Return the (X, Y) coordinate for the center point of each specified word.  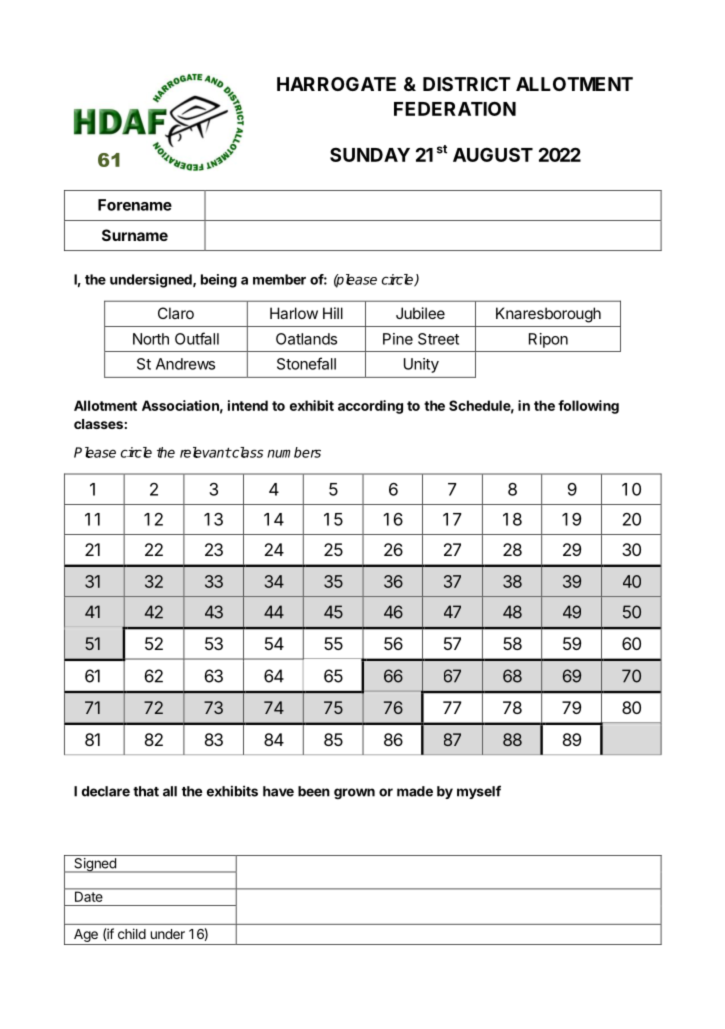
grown (354, 793)
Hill (333, 313)
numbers (294, 452)
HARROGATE (336, 84)
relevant (205, 452)
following (588, 407)
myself (479, 792)
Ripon (548, 340)
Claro (176, 313)
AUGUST (493, 154)
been (314, 791)
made (415, 791)
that (146, 791)
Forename (135, 205)
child (132, 933)
